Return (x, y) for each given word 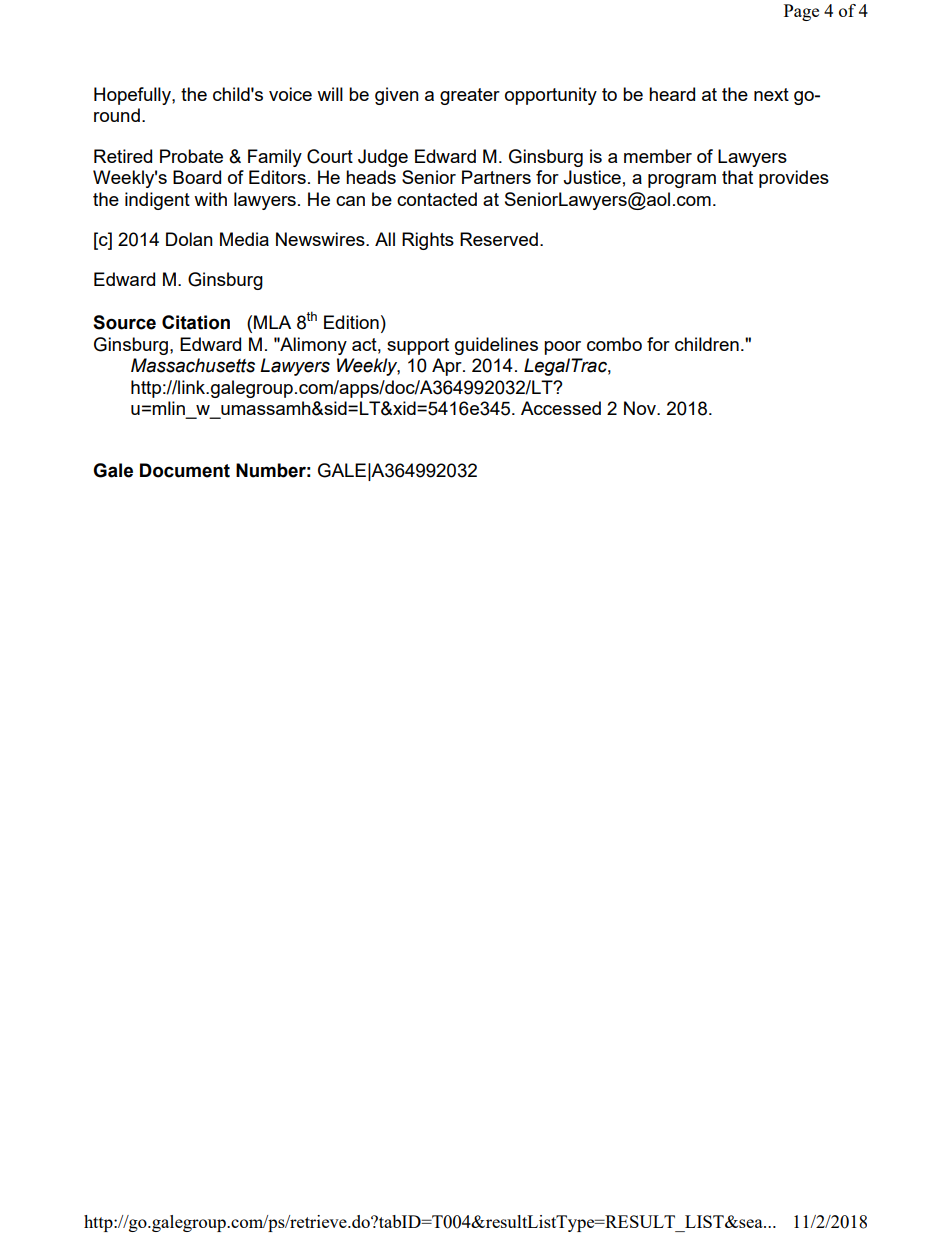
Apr (448, 367)
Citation (196, 322)
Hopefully (133, 96)
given (397, 96)
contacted (437, 199)
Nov (641, 408)
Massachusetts (193, 365)
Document (185, 470)
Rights (428, 241)
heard (672, 94)
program (682, 181)
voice (290, 94)
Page (801, 12)
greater (470, 96)
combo (614, 344)
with (210, 199)
